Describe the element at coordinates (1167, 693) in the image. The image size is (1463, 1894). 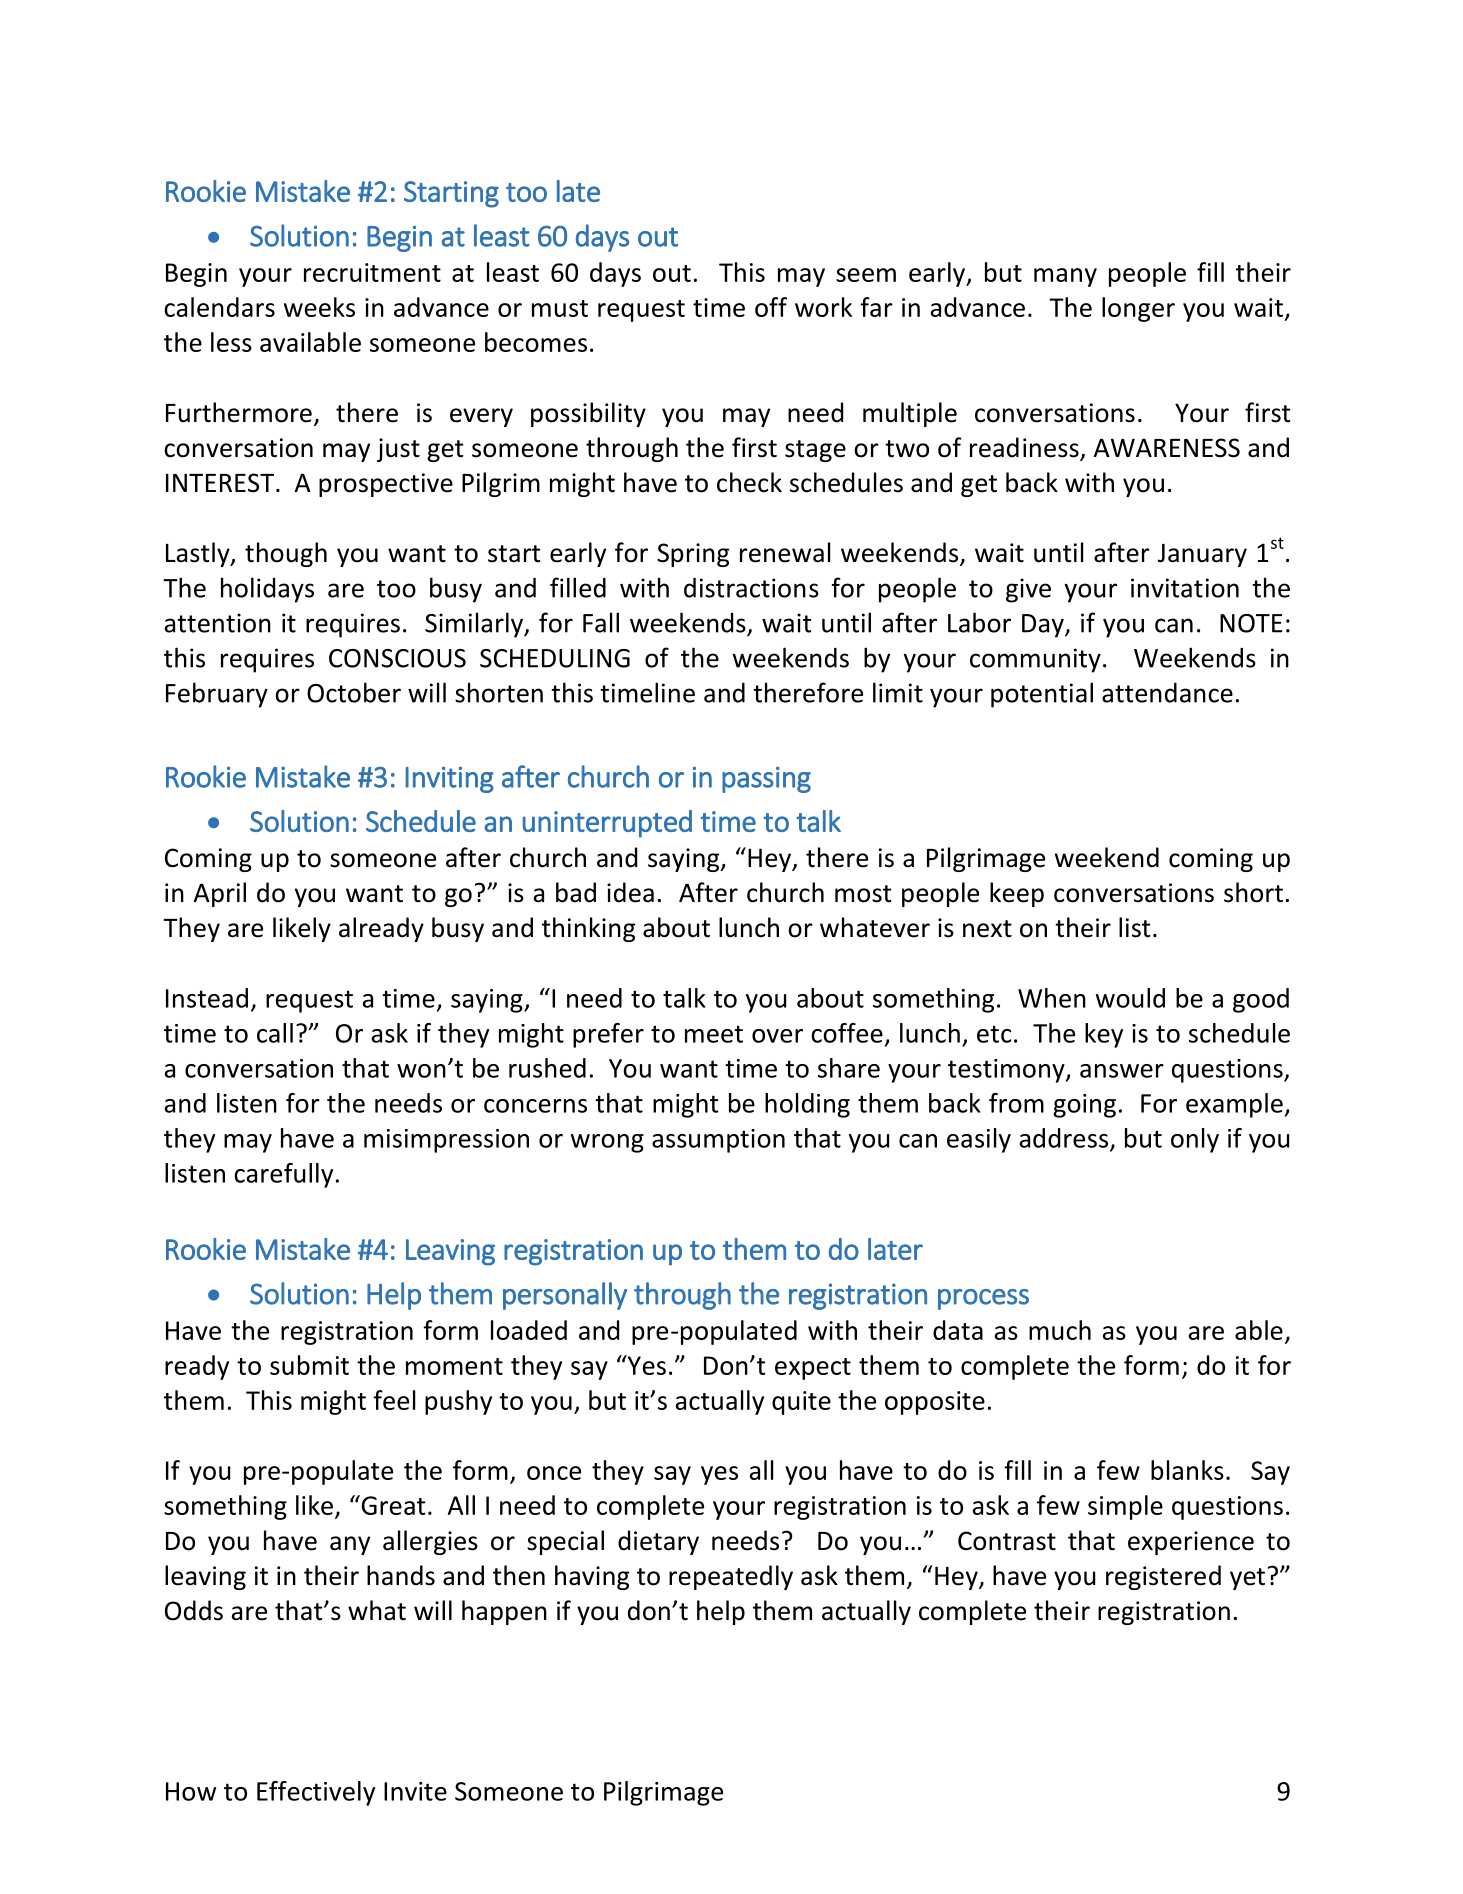
I see `attendance` at that location.
